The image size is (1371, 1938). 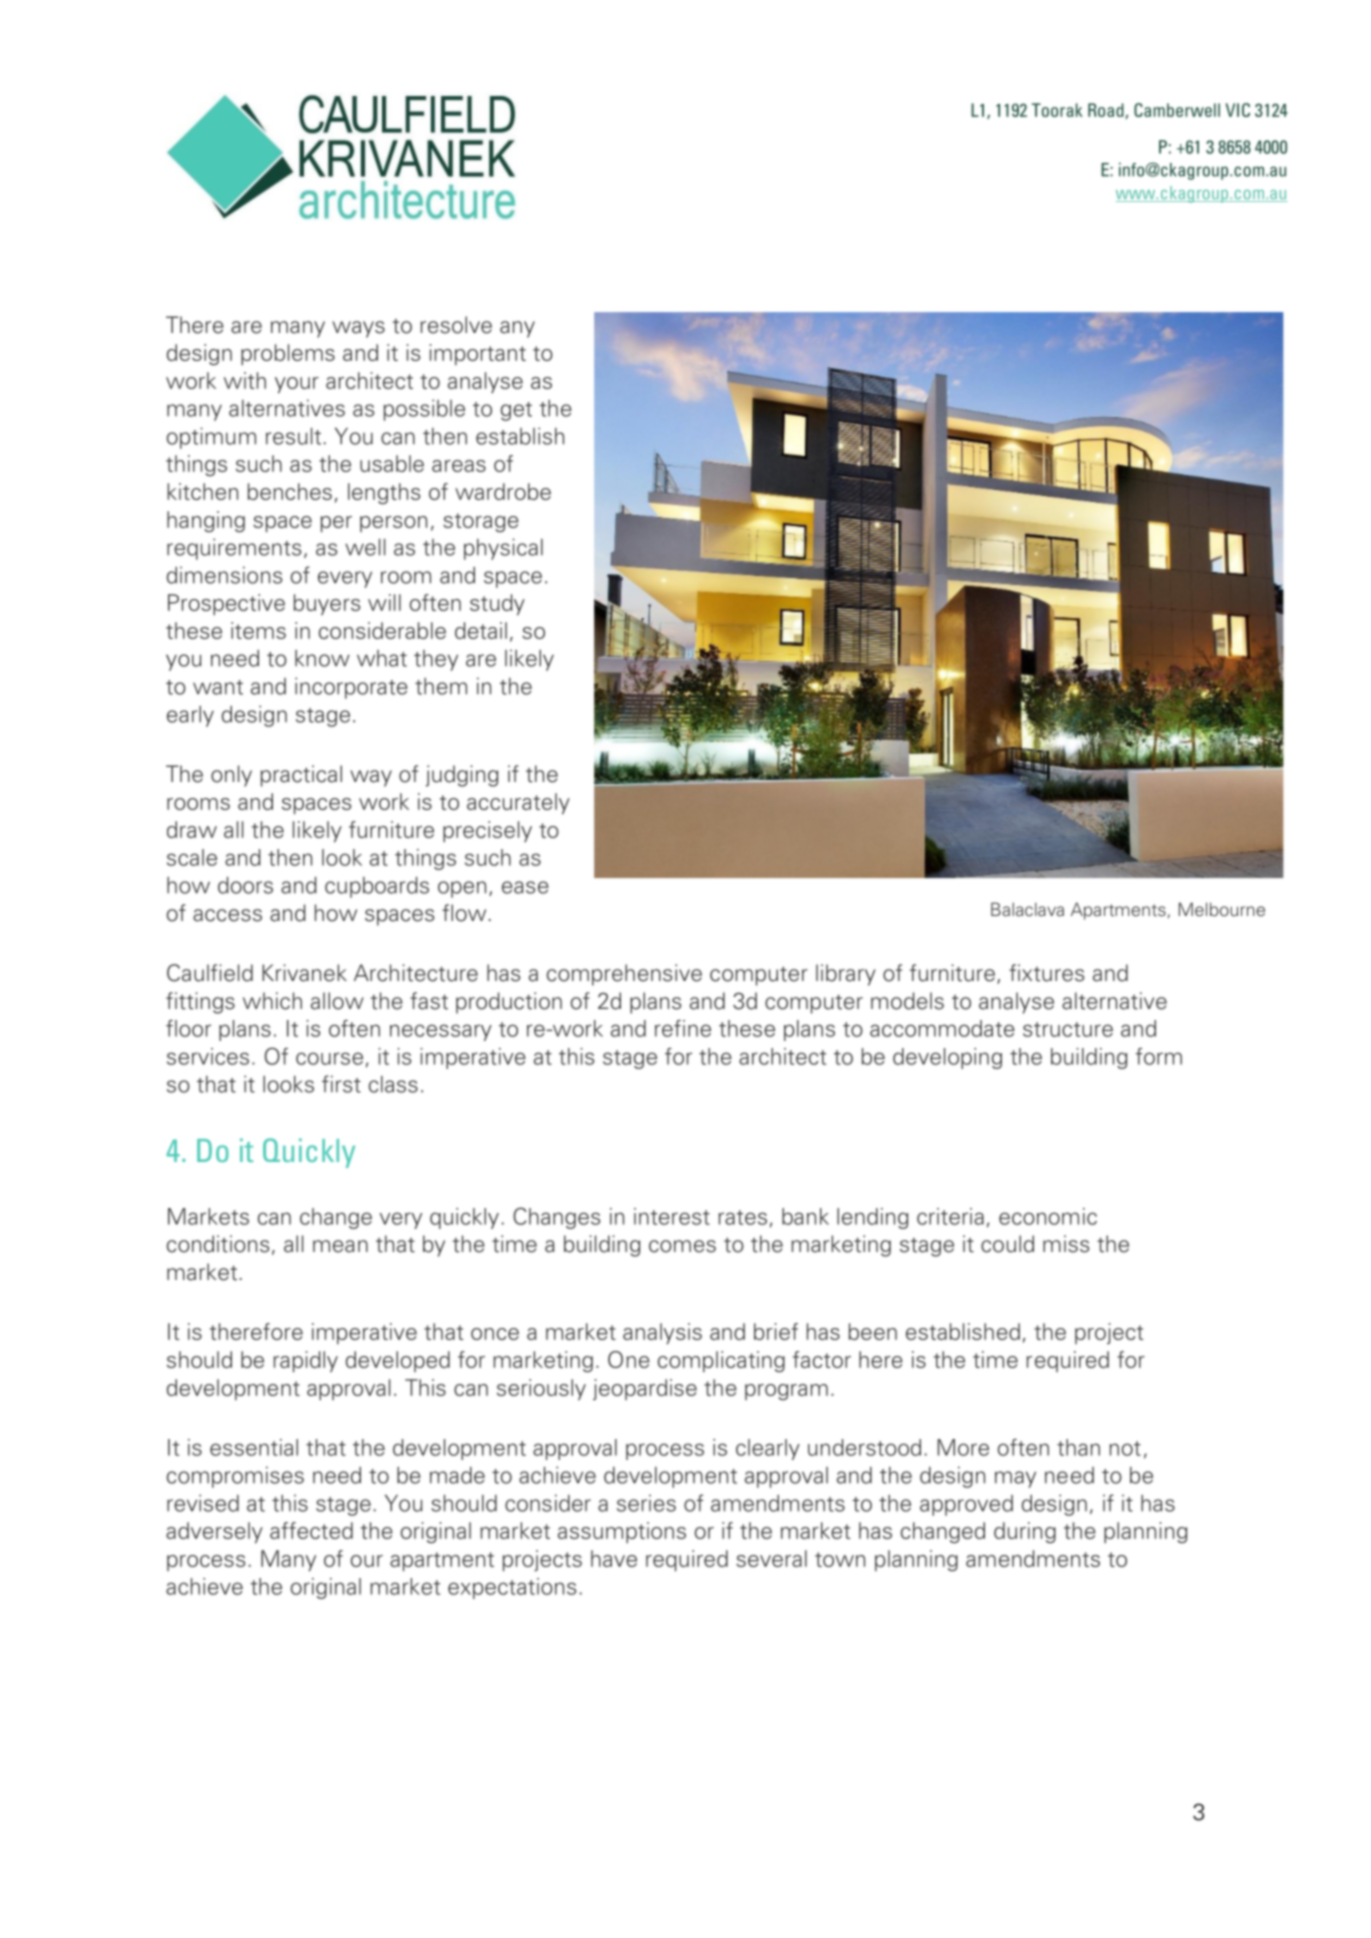 What do you see at coordinates (1025, 1532) in the screenshot?
I see `during` at bounding box center [1025, 1532].
